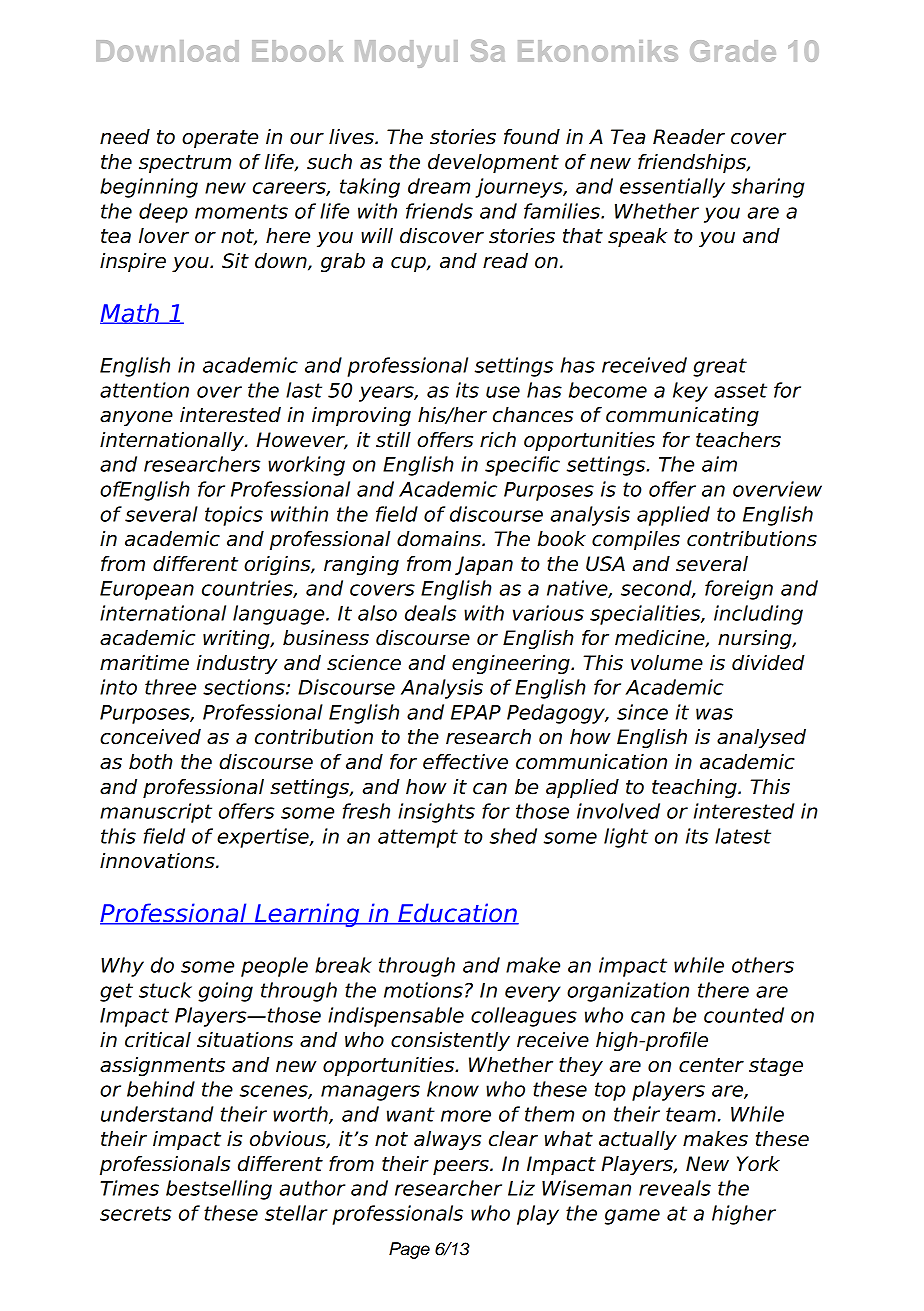 This screenshot has height=1311, width=924. What do you see at coordinates (418, 838) in the screenshot?
I see `attempt` at bounding box center [418, 838].
